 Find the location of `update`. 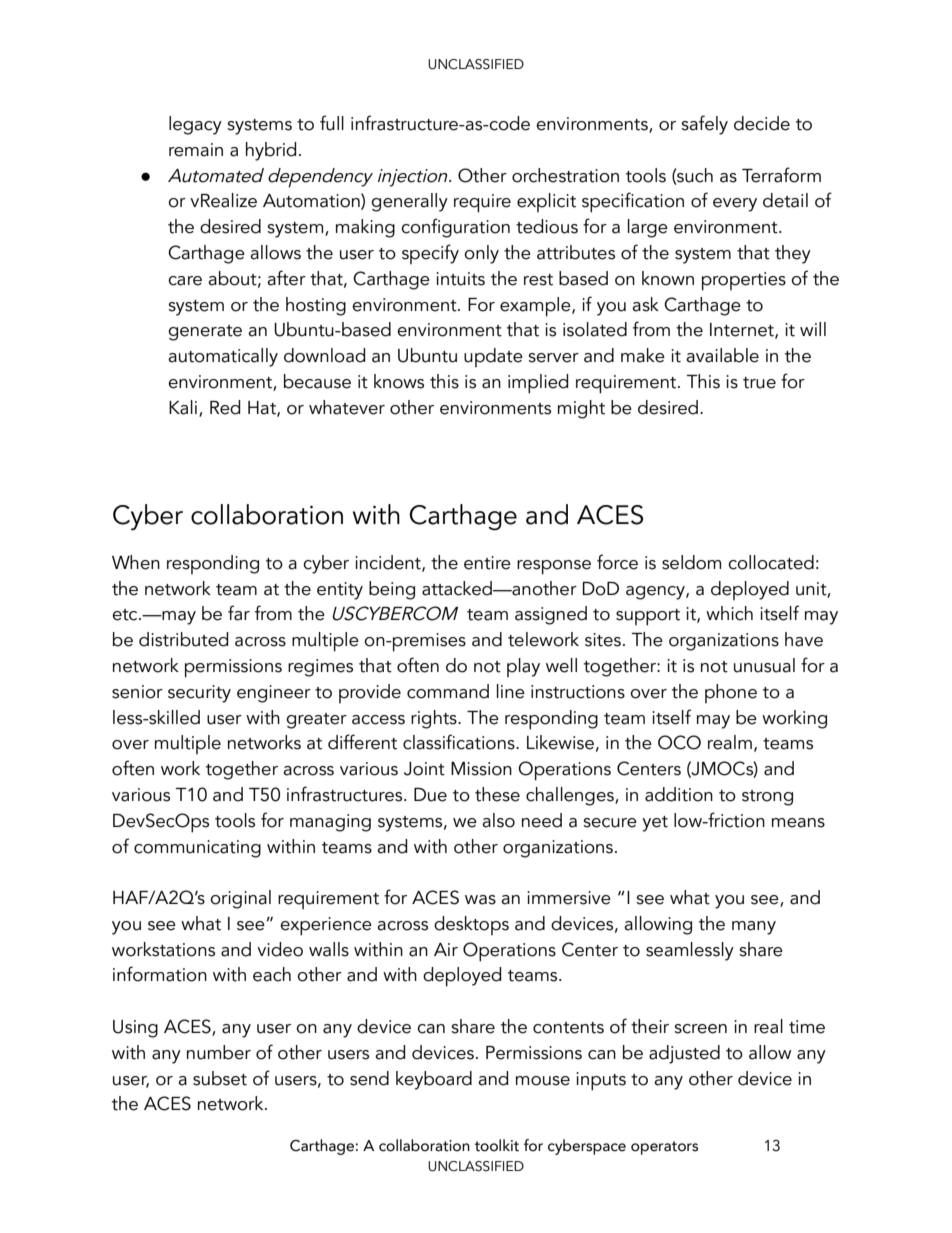

update is located at coordinates (493, 357).
